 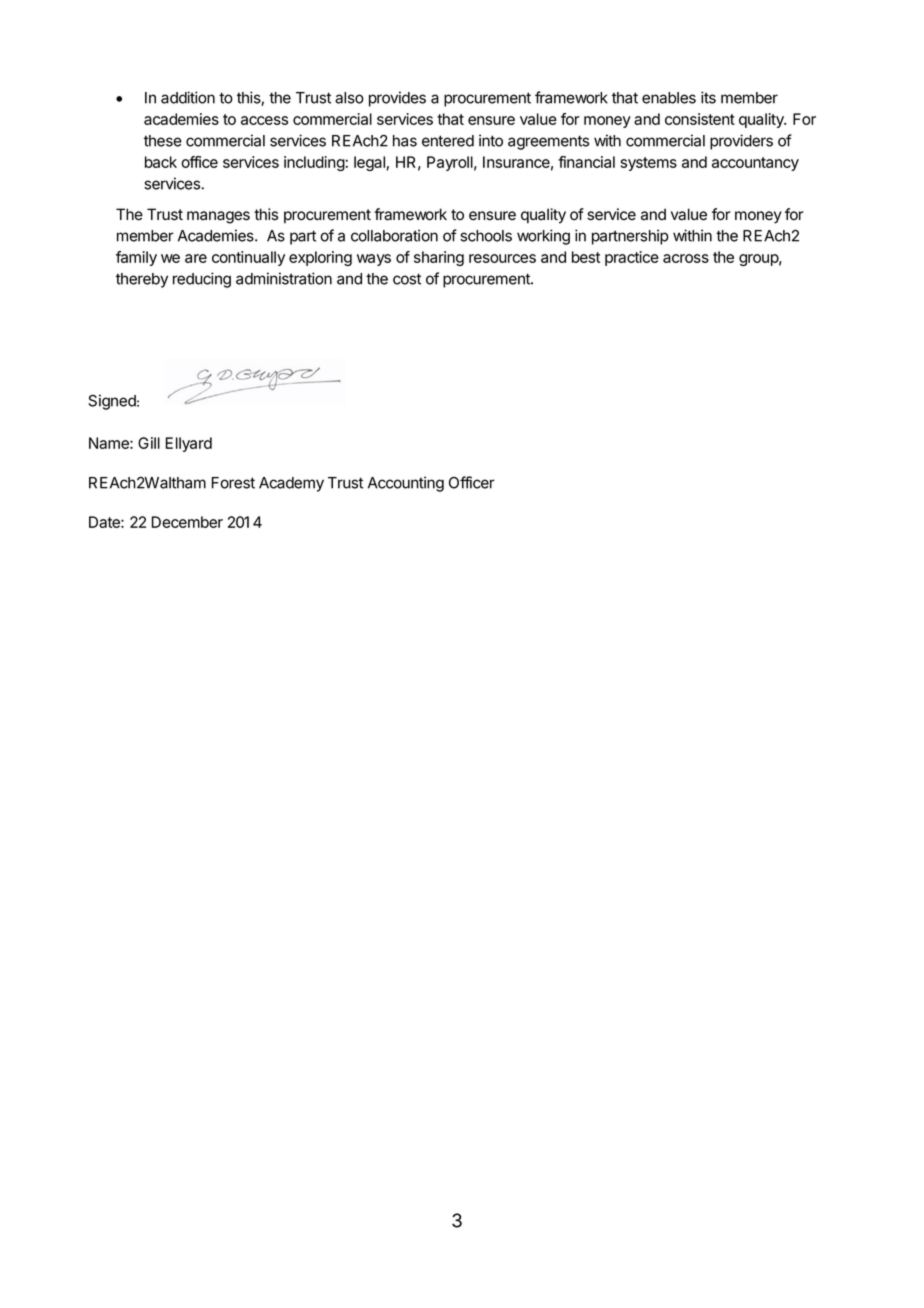 What do you see at coordinates (407, 279) in the page?
I see `cost` at bounding box center [407, 279].
